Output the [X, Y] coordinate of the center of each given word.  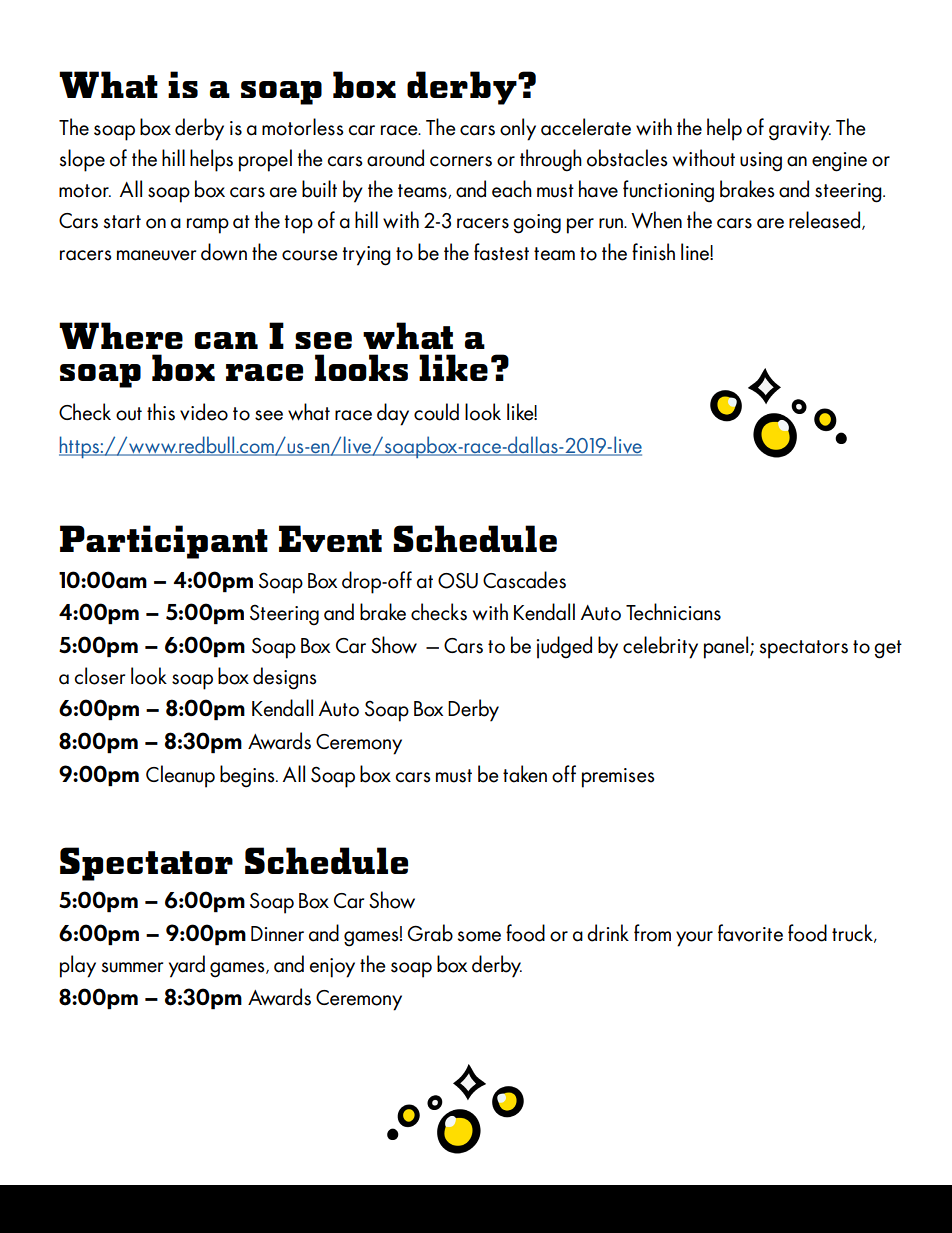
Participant [164, 542]
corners [461, 161]
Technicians [673, 612]
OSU [458, 580]
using [761, 162]
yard [187, 966]
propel [265, 160]
